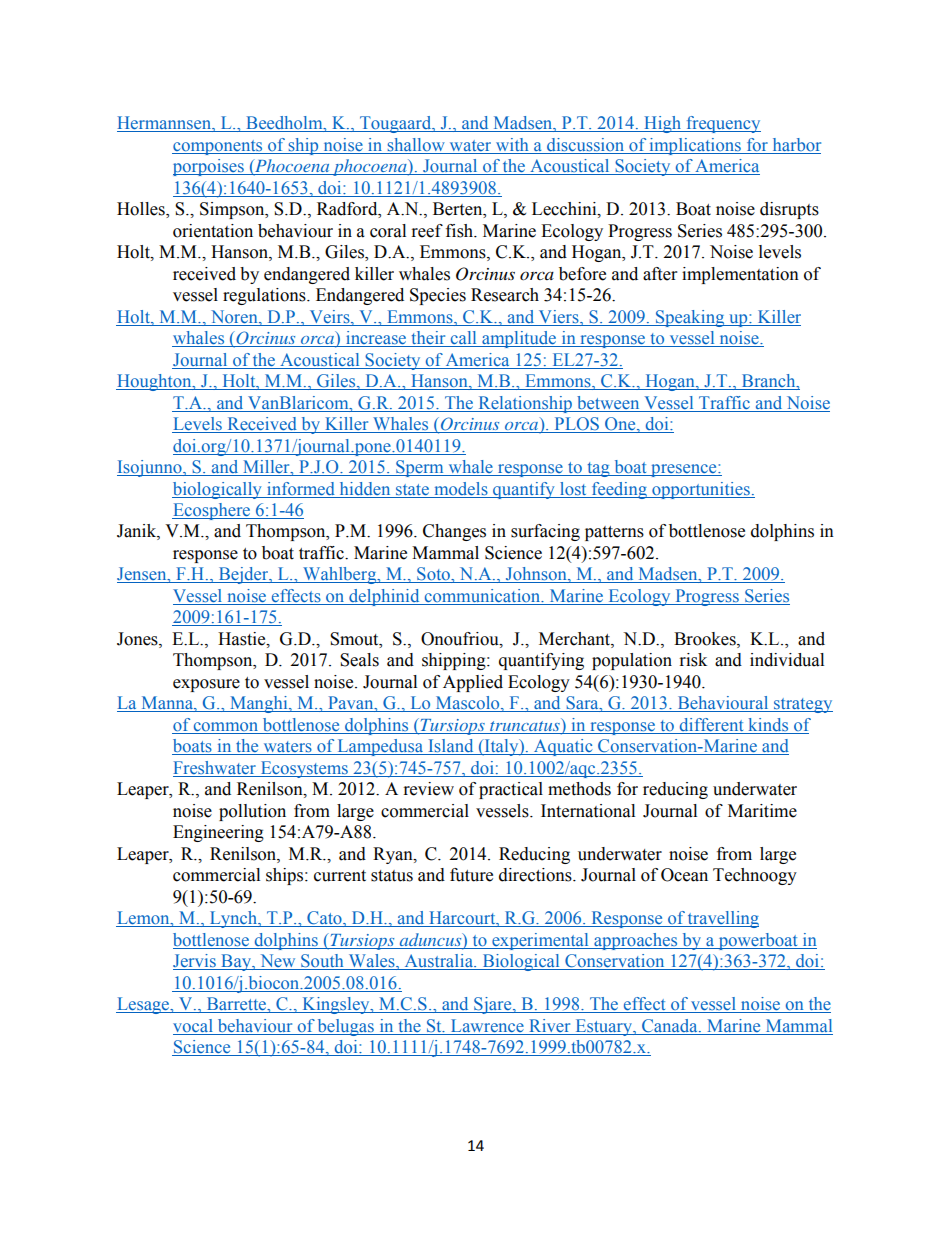 Image resolution: width=952 pixels, height=1233 pixels. What do you see at coordinates (690, 318) in the document?
I see `Speaking` at bounding box center [690, 318].
